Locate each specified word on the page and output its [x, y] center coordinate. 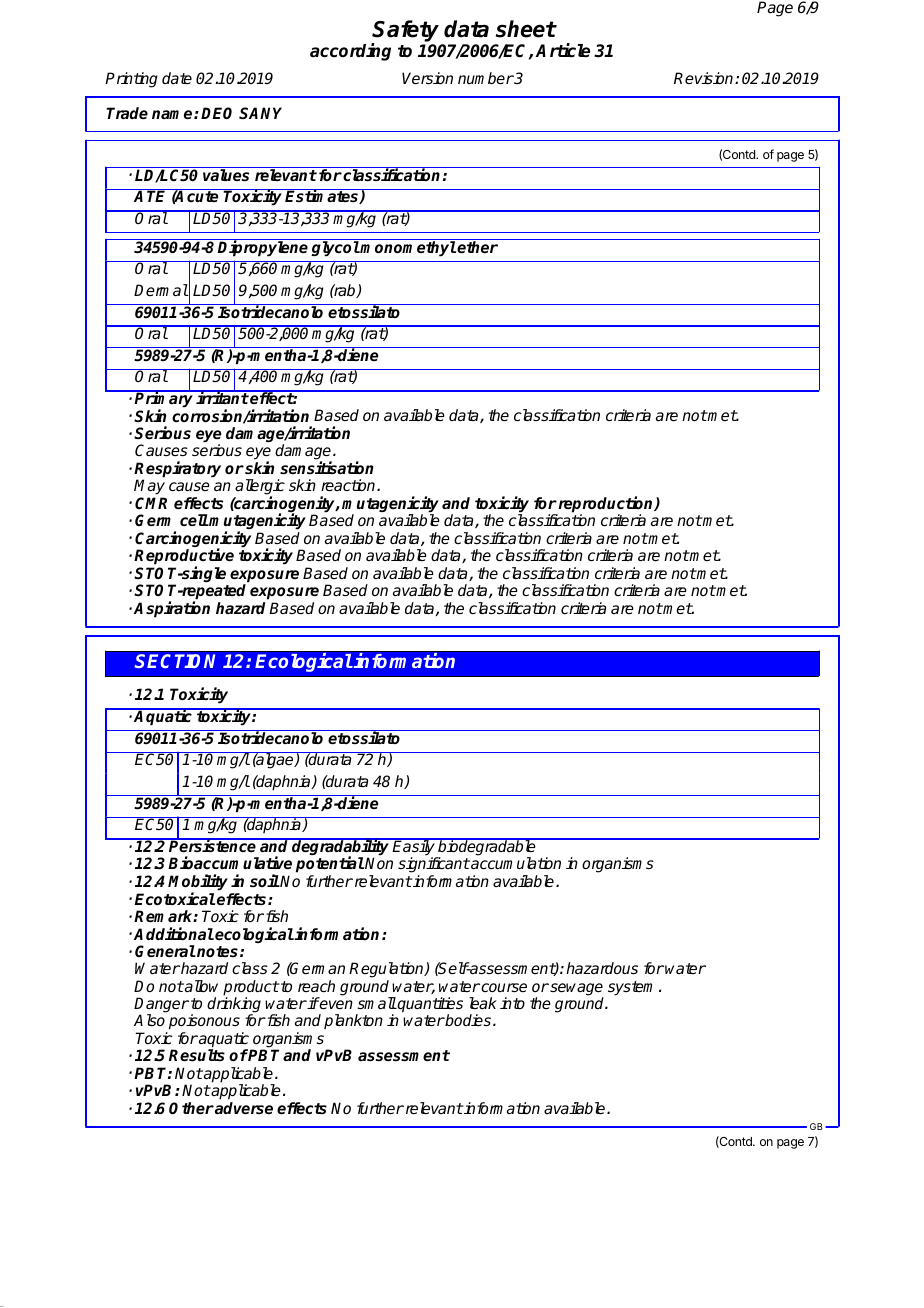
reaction [349, 485]
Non [379, 863]
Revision [705, 78]
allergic [260, 488]
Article [562, 50]
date [177, 78]
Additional [174, 933]
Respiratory [177, 470]
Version [427, 78]
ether [477, 247]
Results [197, 1055]
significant [434, 866]
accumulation [515, 863]
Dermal [161, 290]
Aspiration [172, 609]
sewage [576, 990]
